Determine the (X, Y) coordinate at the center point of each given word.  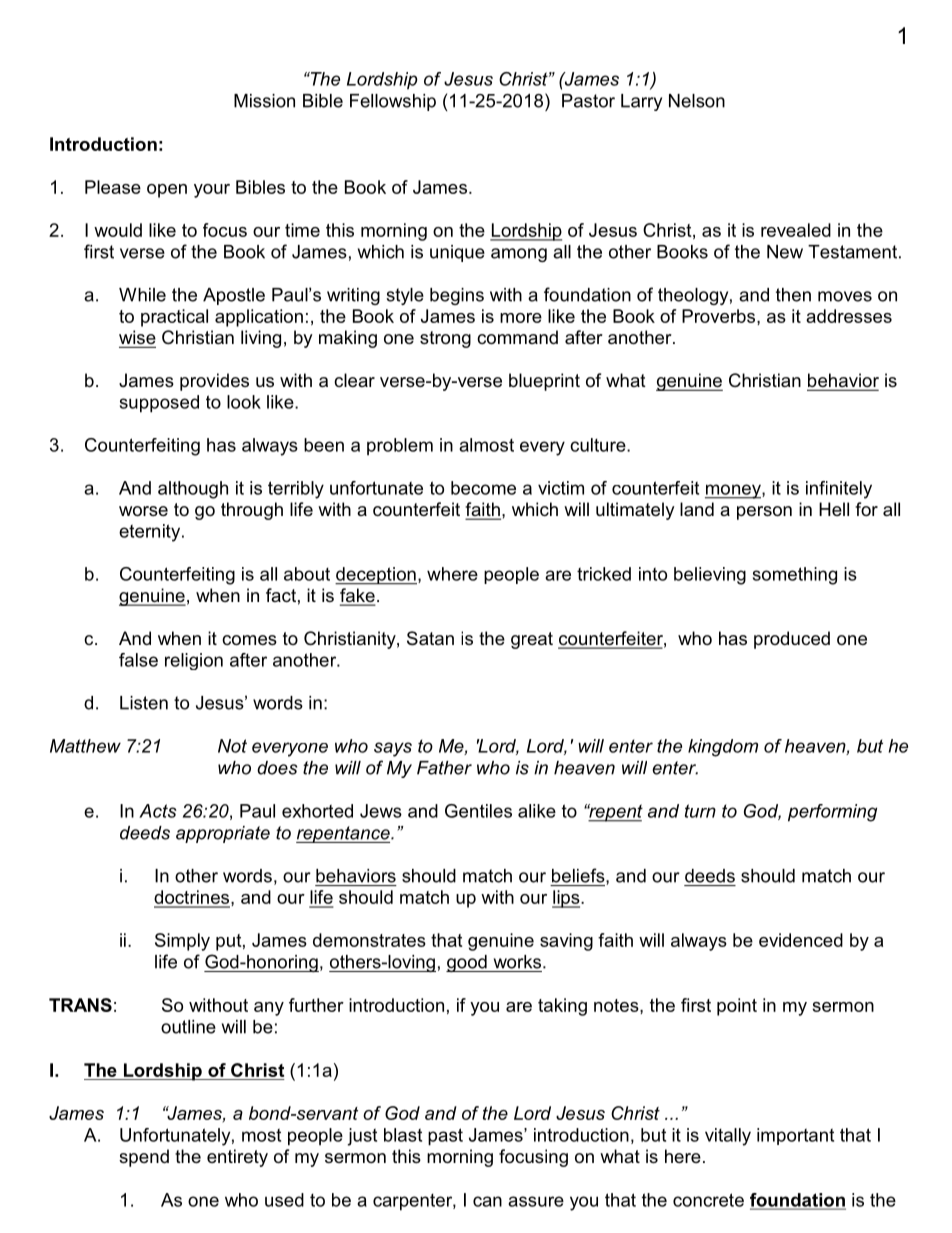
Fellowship (393, 102)
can (487, 1201)
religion (194, 661)
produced (792, 640)
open (167, 191)
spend (144, 1158)
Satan (430, 638)
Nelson (697, 101)
